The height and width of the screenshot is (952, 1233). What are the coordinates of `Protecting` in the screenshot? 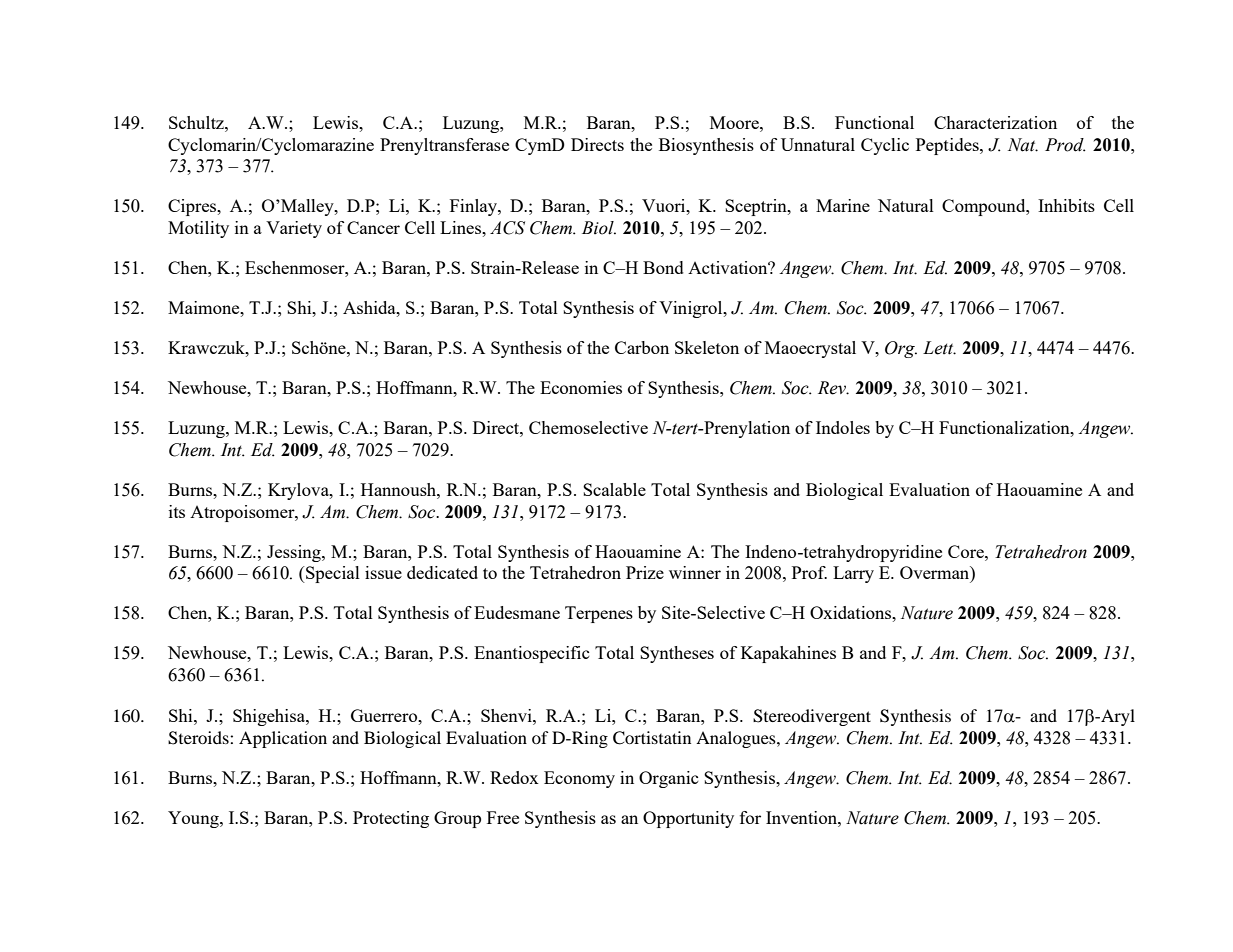 It's located at (391, 819).
